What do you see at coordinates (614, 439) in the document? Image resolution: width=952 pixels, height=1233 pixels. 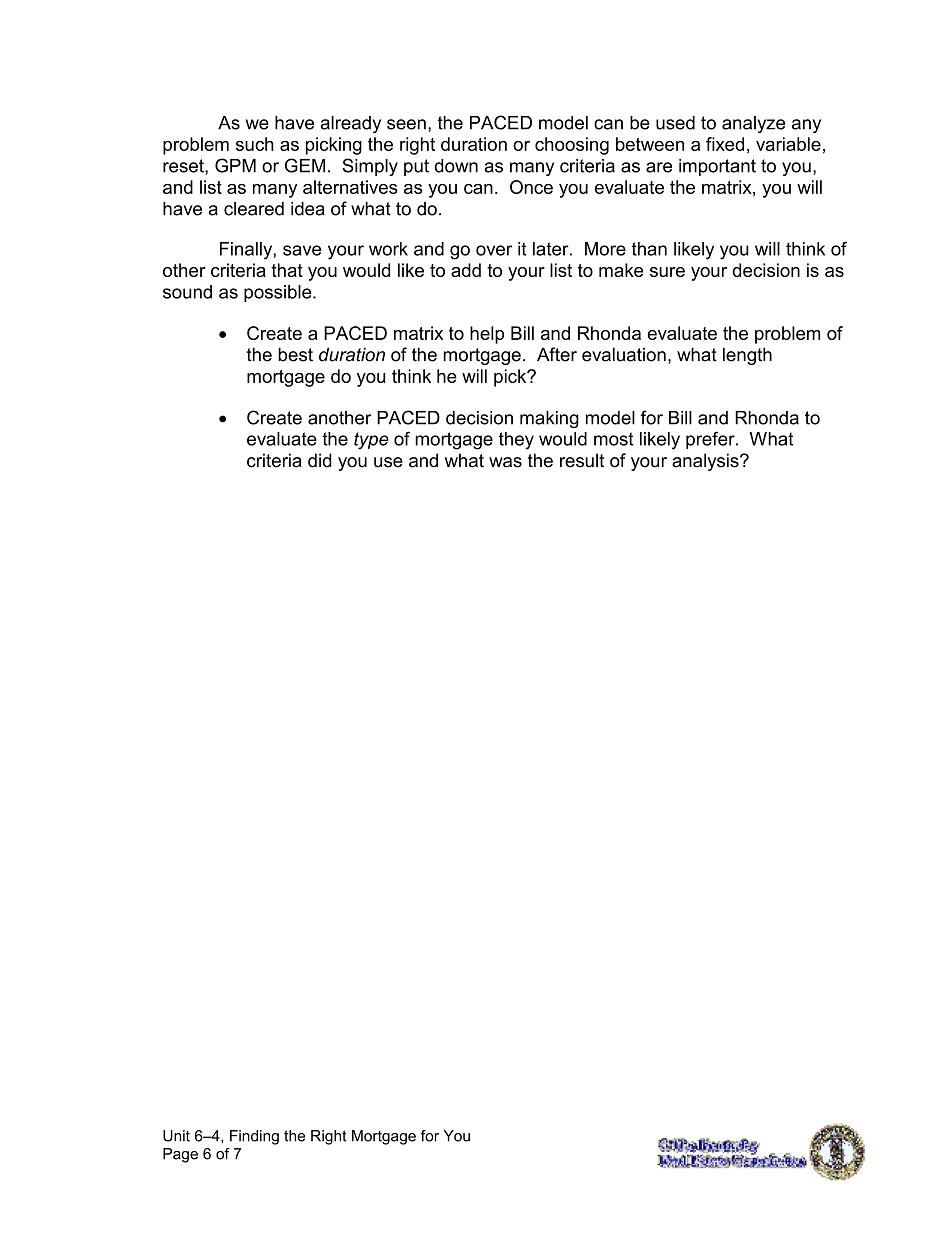 I see `most` at bounding box center [614, 439].
